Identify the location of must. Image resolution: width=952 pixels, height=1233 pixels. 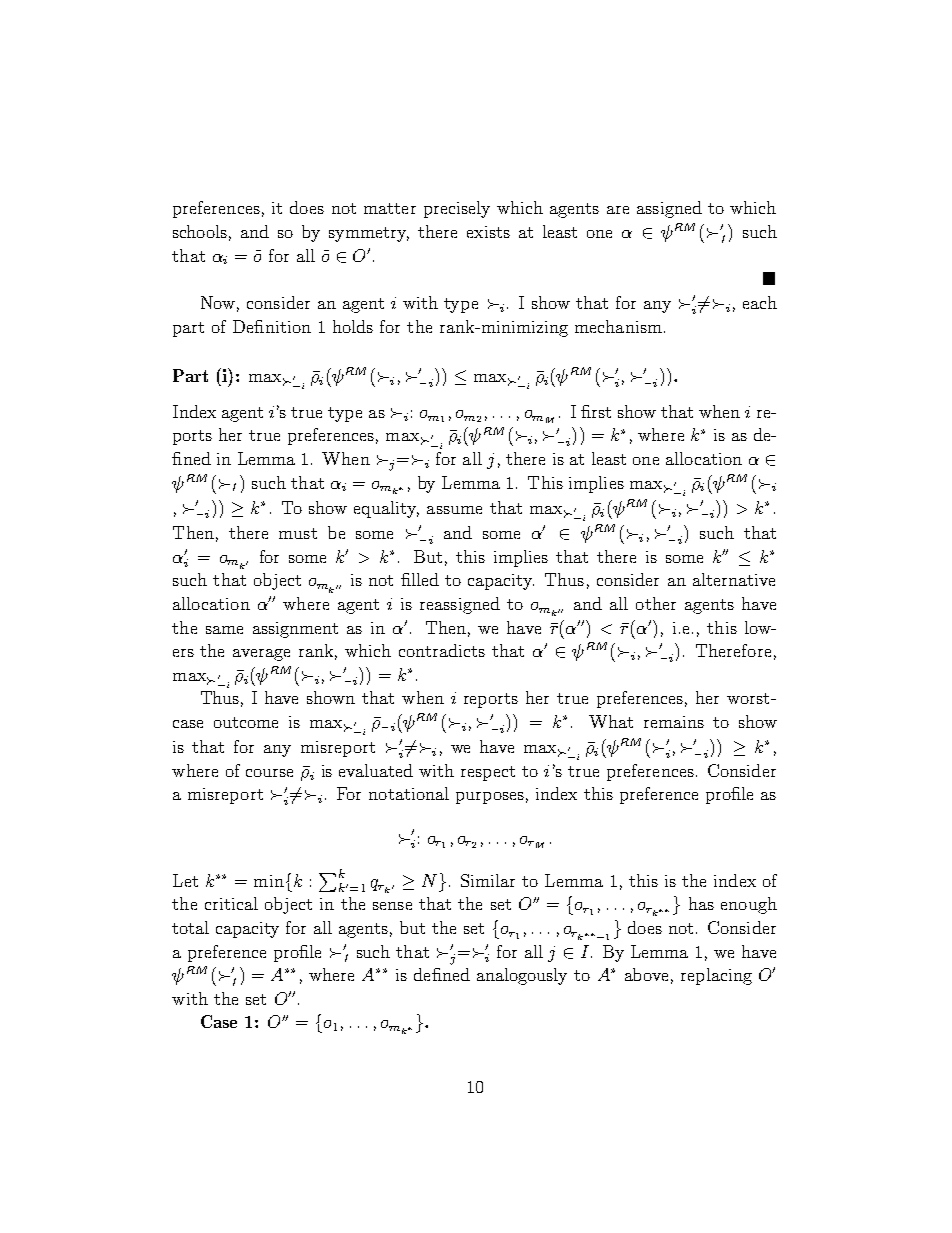
(298, 533).
